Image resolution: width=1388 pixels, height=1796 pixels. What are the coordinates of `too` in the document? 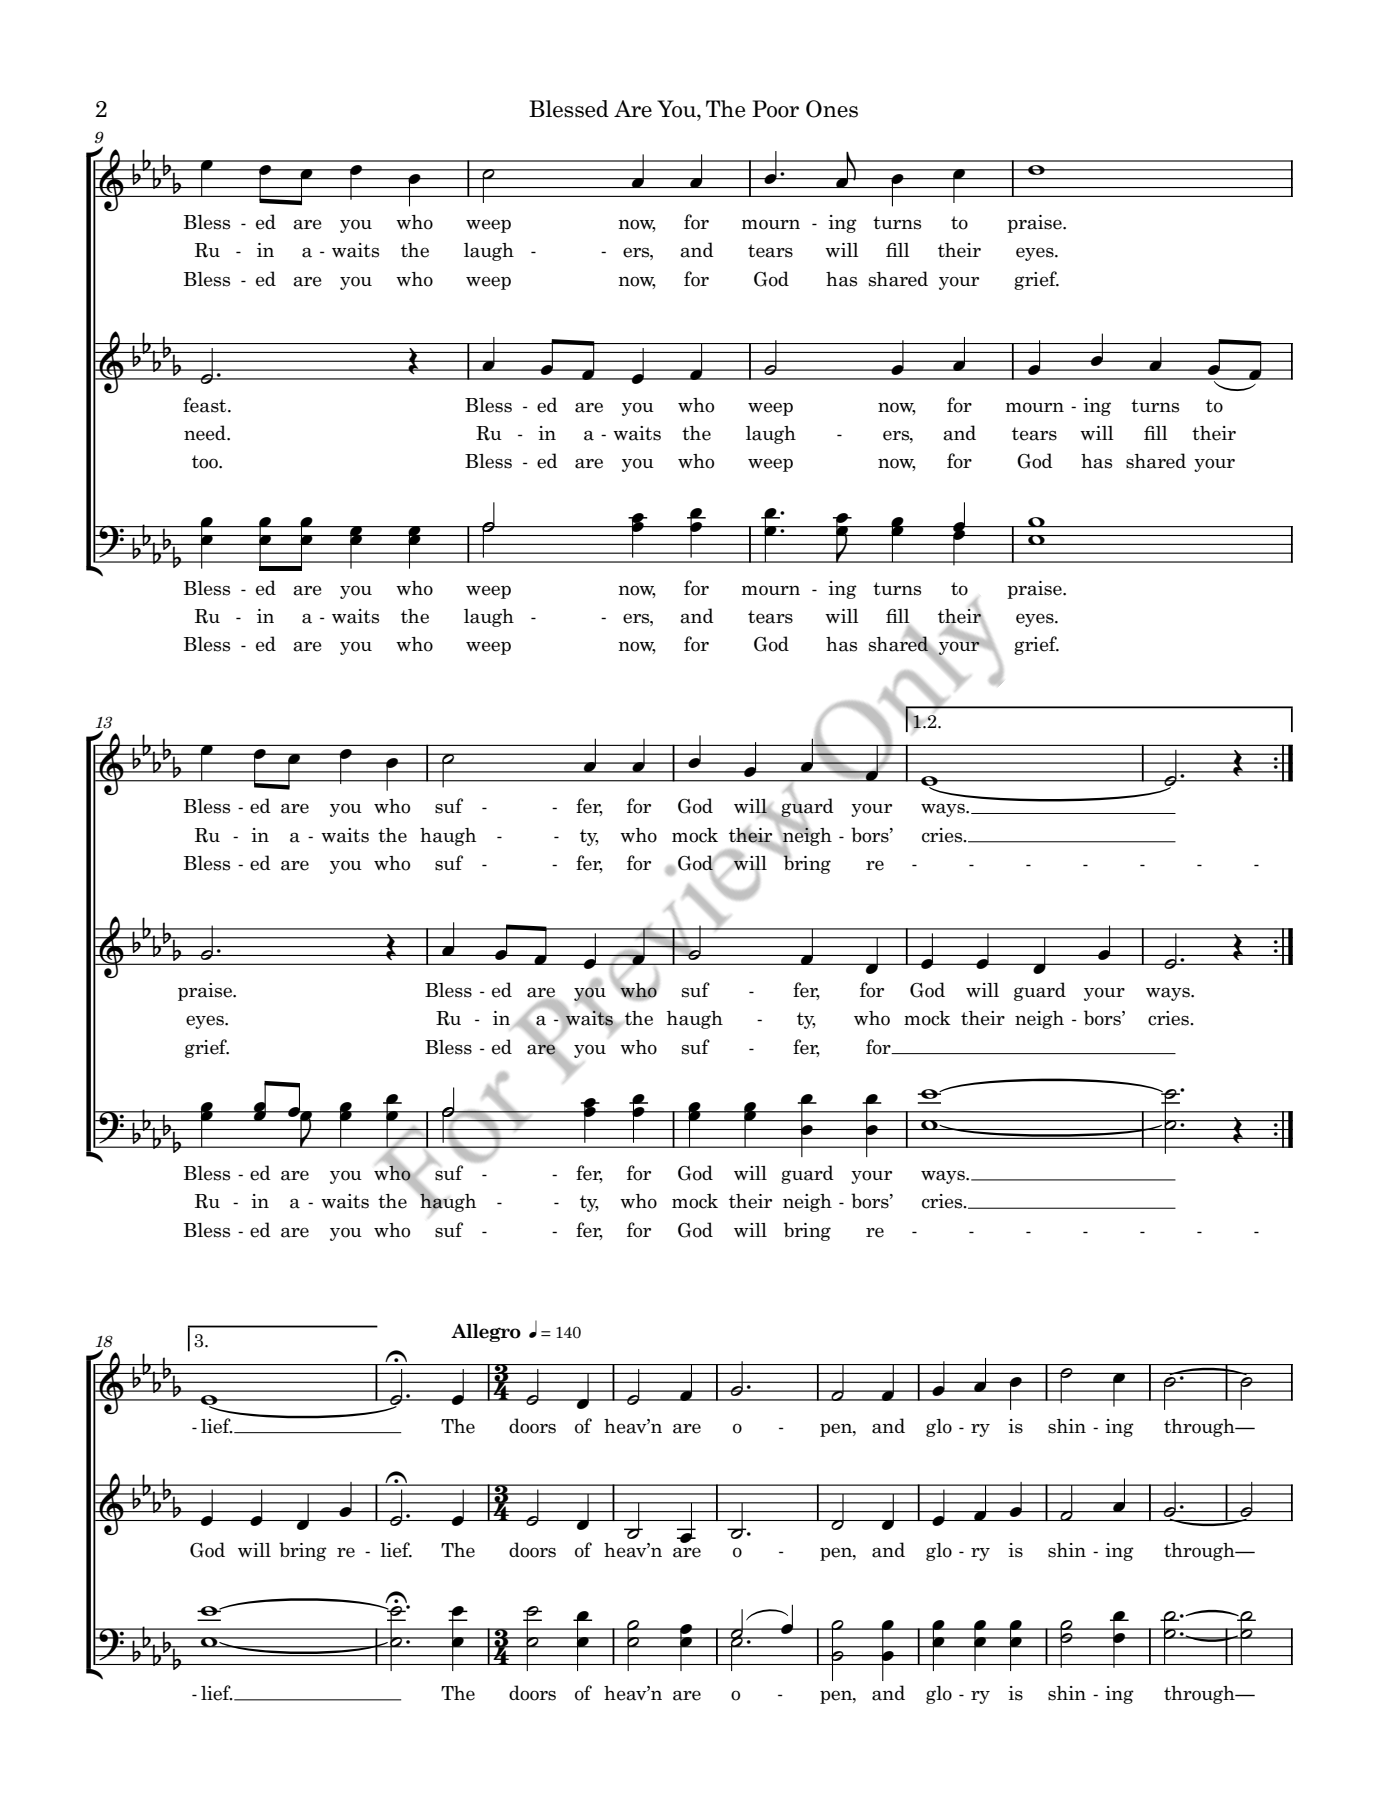 It's located at (206, 462).
